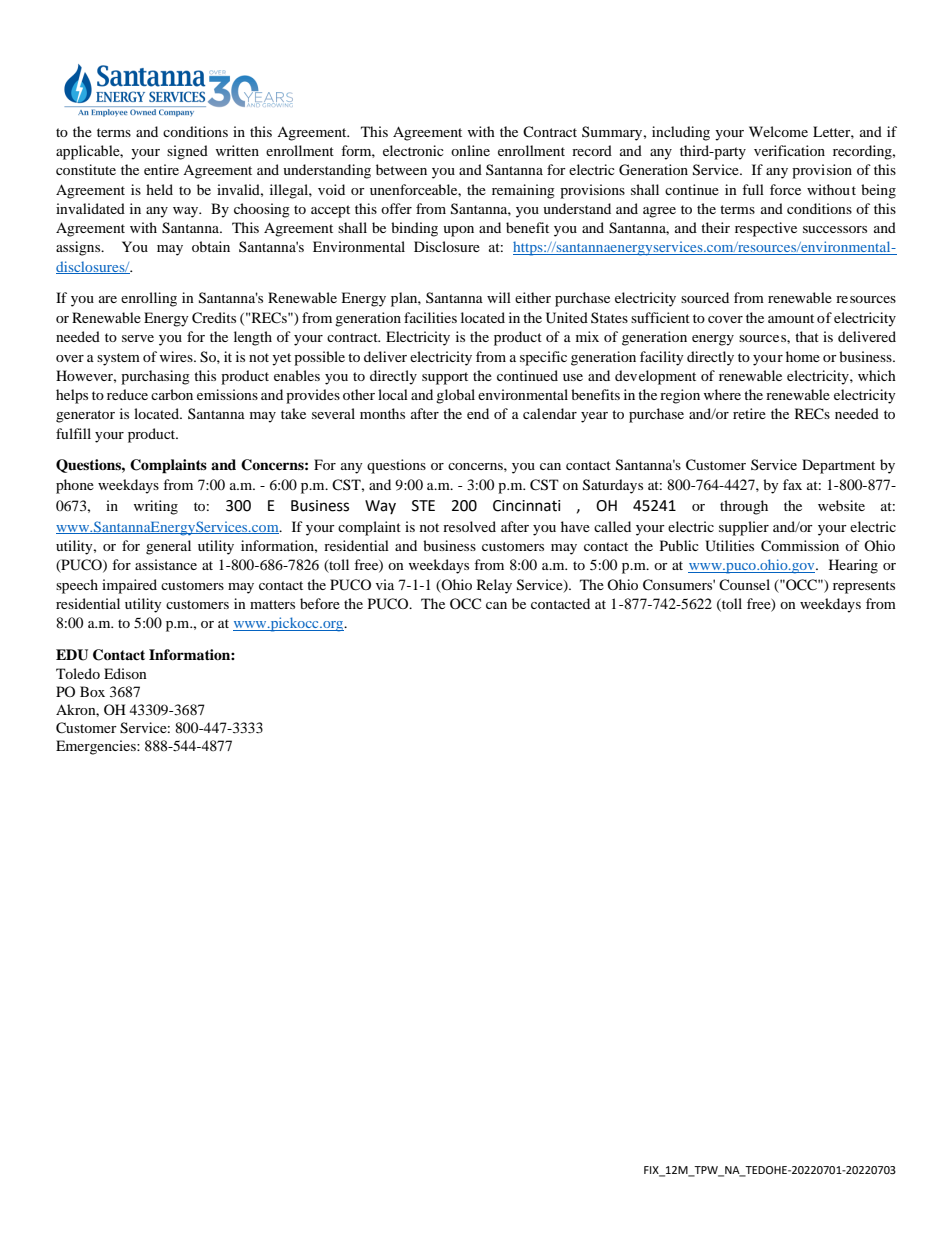 Image resolution: width=952 pixels, height=1233 pixels. I want to click on online, so click(470, 150).
